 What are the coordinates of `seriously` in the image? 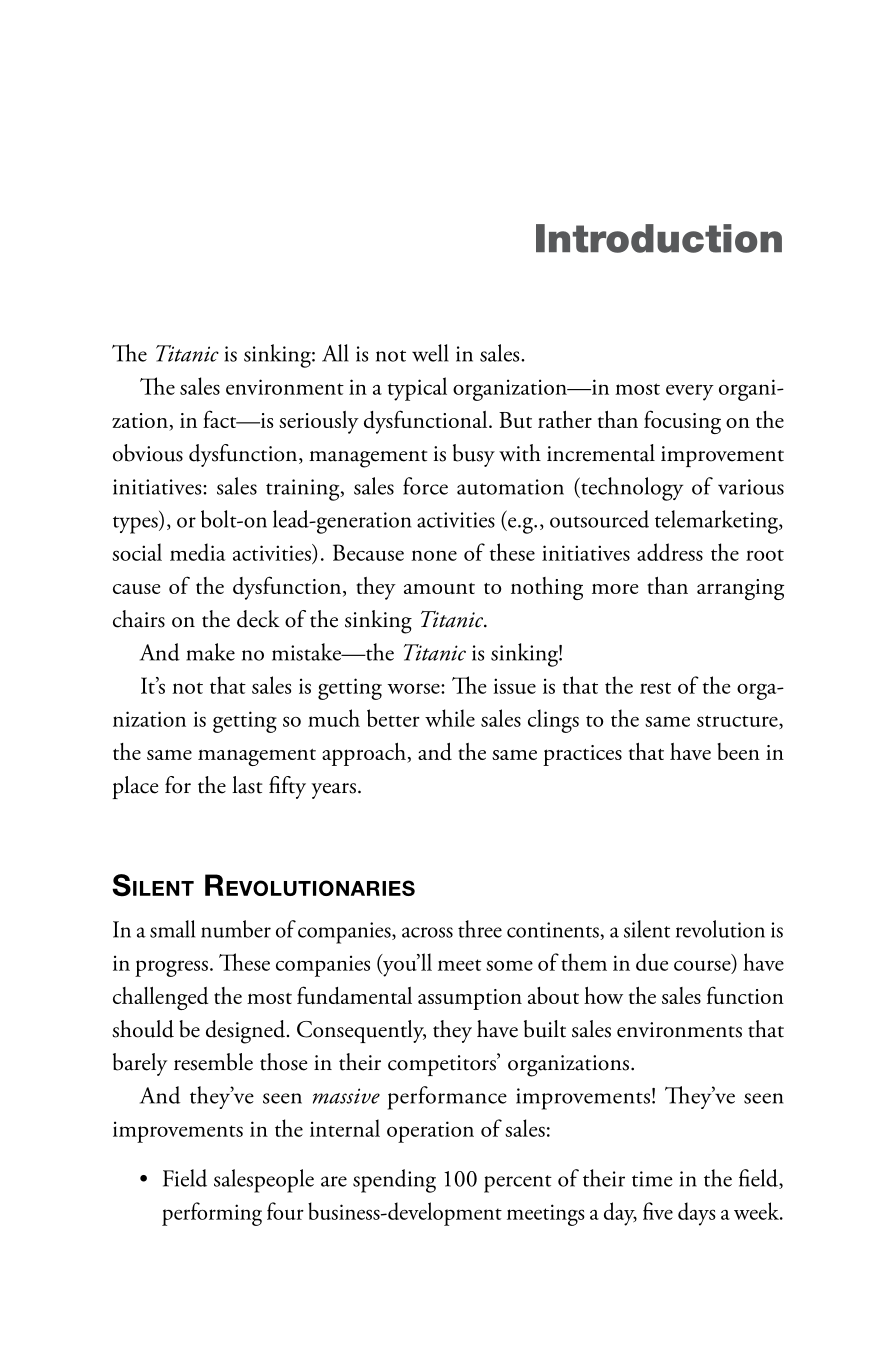 It's located at (319, 422).
